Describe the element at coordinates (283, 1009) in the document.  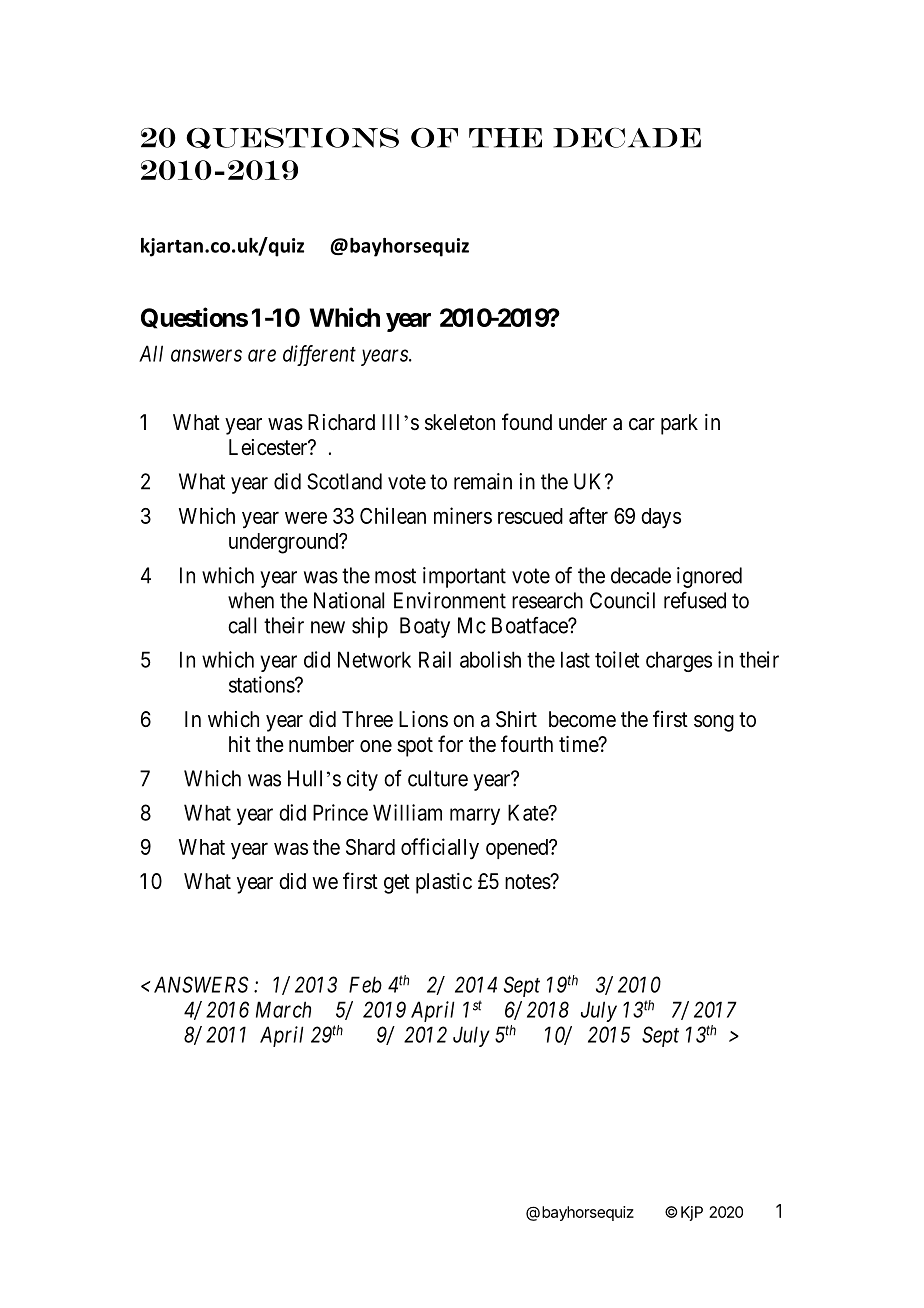
I see `March` at that location.
